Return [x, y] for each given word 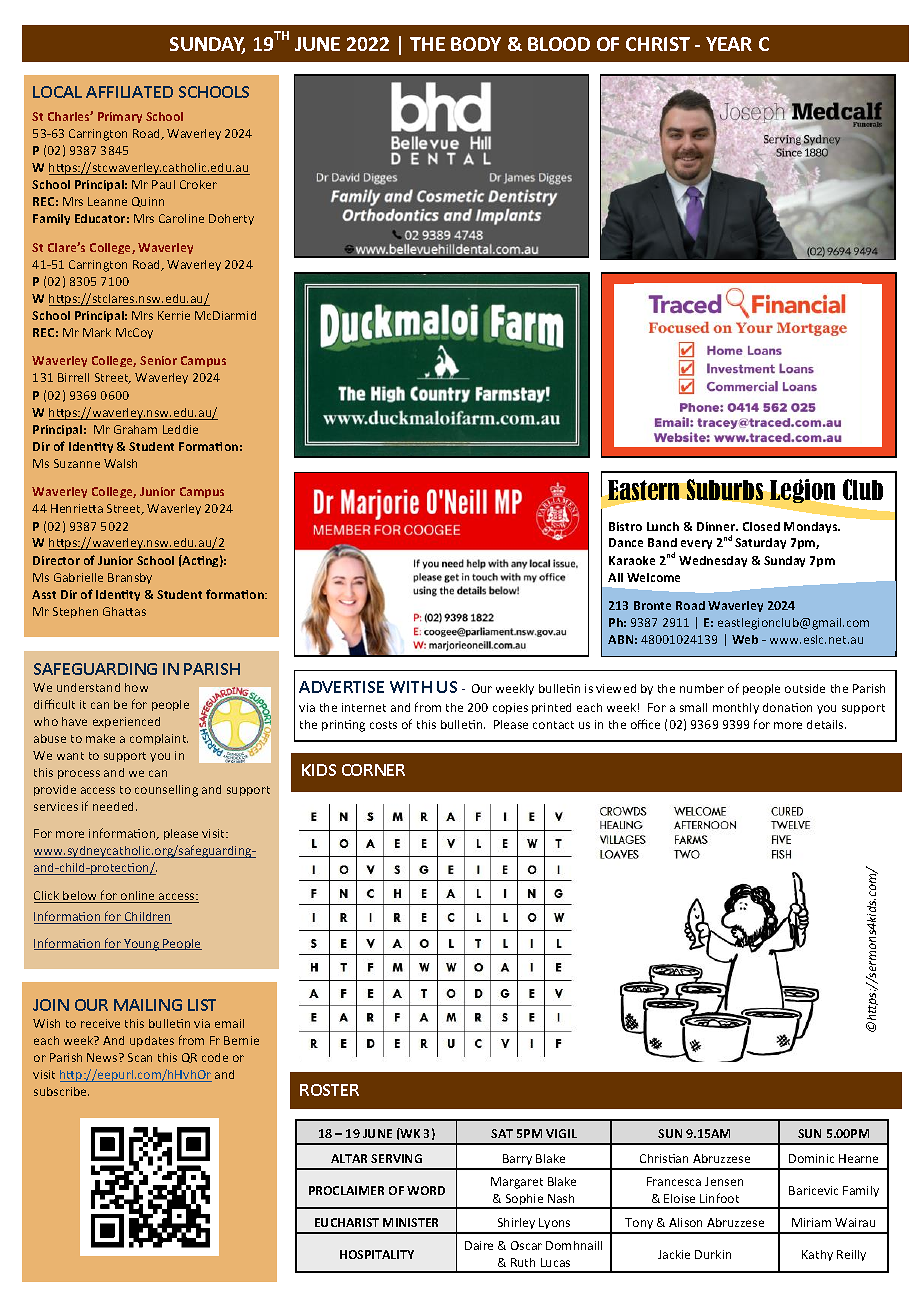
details [826, 724]
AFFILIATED [129, 92]
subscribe [61, 1091]
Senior [158, 360]
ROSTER [329, 1090]
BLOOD [559, 44]
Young [142, 945]
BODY [476, 44]
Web [745, 639]
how [136, 687]
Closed [761, 526]
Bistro [625, 526]
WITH [411, 687]
